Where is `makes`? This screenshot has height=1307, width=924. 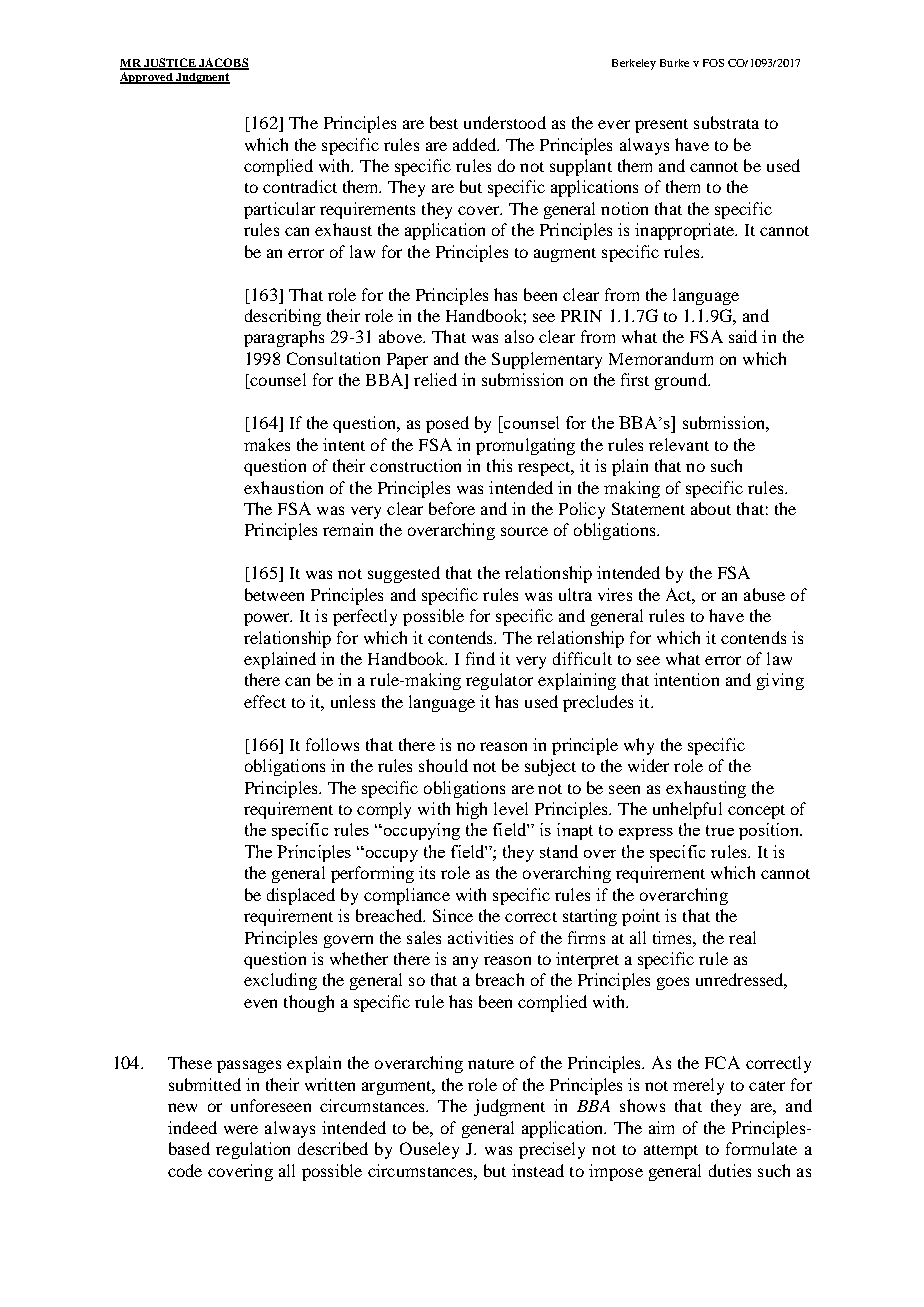 makes is located at coordinates (267, 444).
